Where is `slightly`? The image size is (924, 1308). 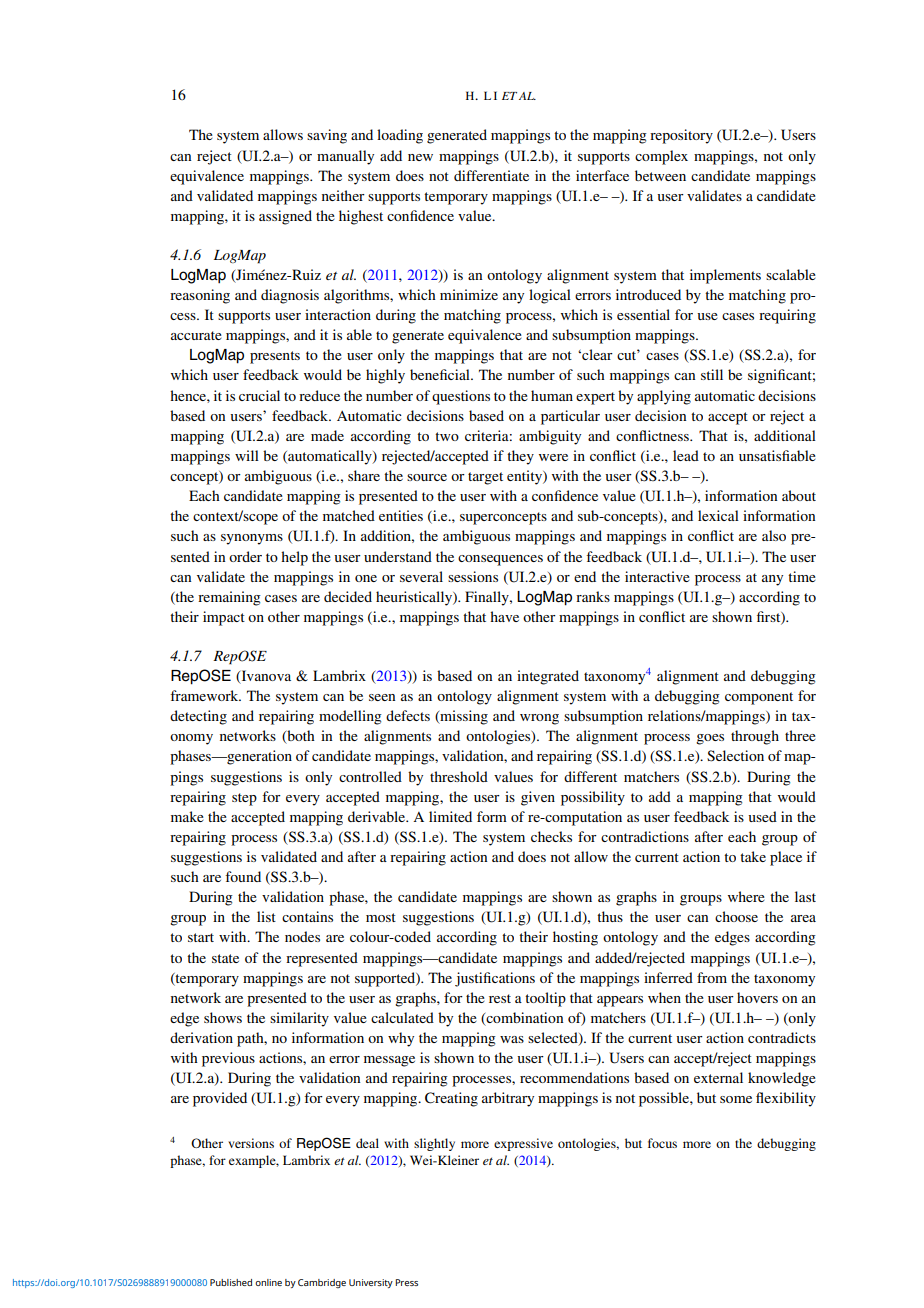
slightly is located at coordinates (434, 1144).
